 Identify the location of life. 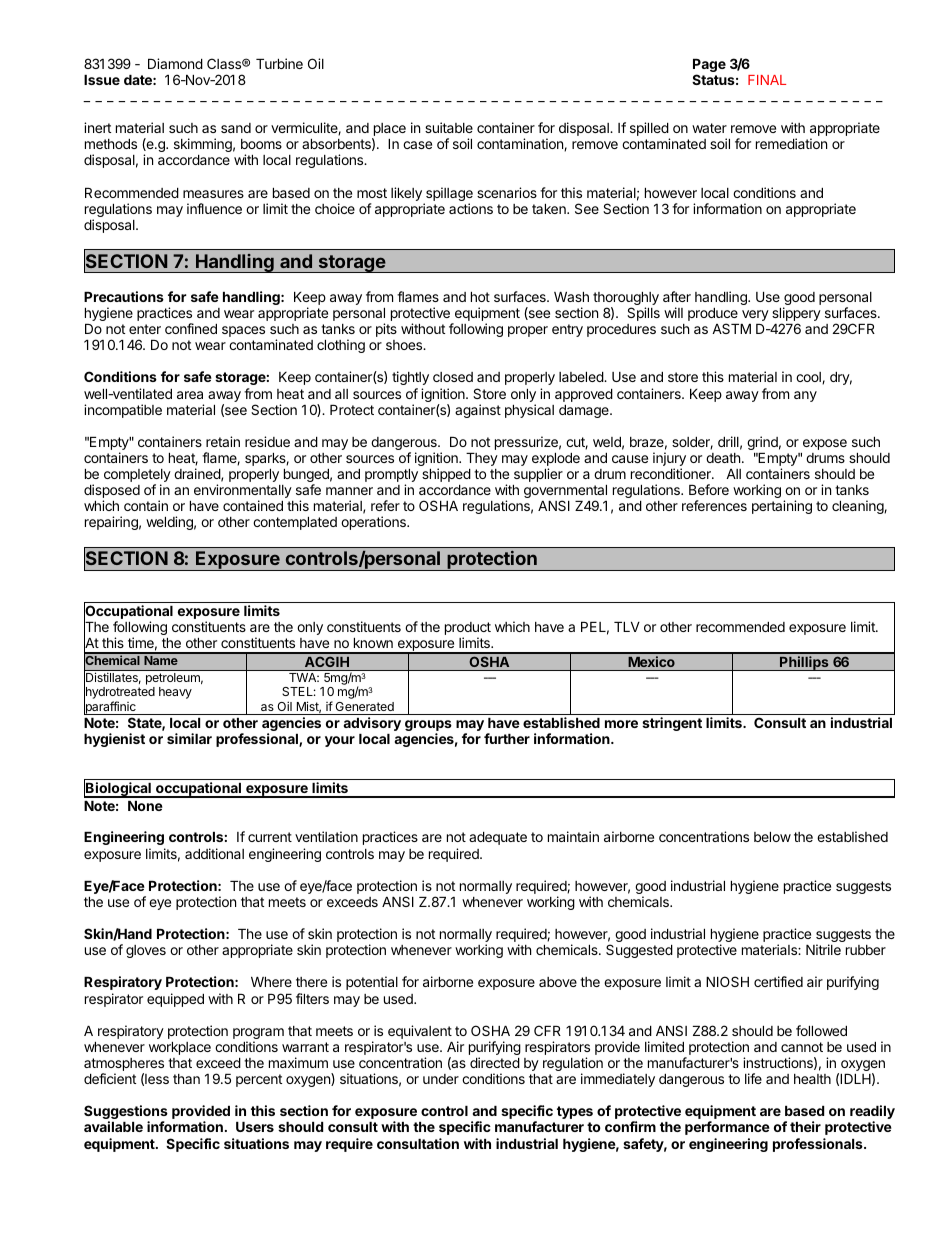
(753, 1078).
